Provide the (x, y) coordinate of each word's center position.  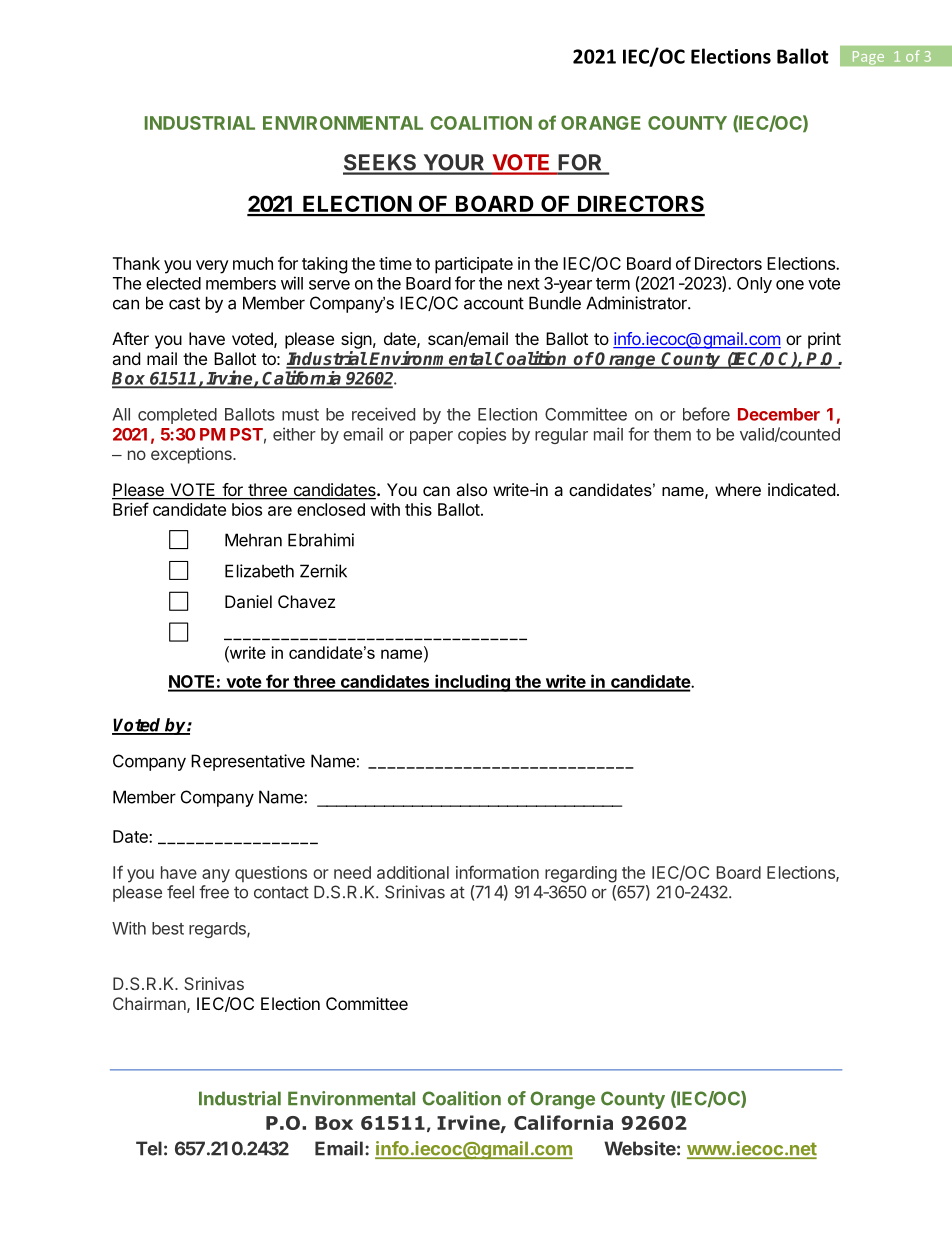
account (494, 303)
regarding (581, 874)
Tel (149, 1148)
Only (754, 285)
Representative (248, 762)
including (472, 683)
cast (184, 303)
